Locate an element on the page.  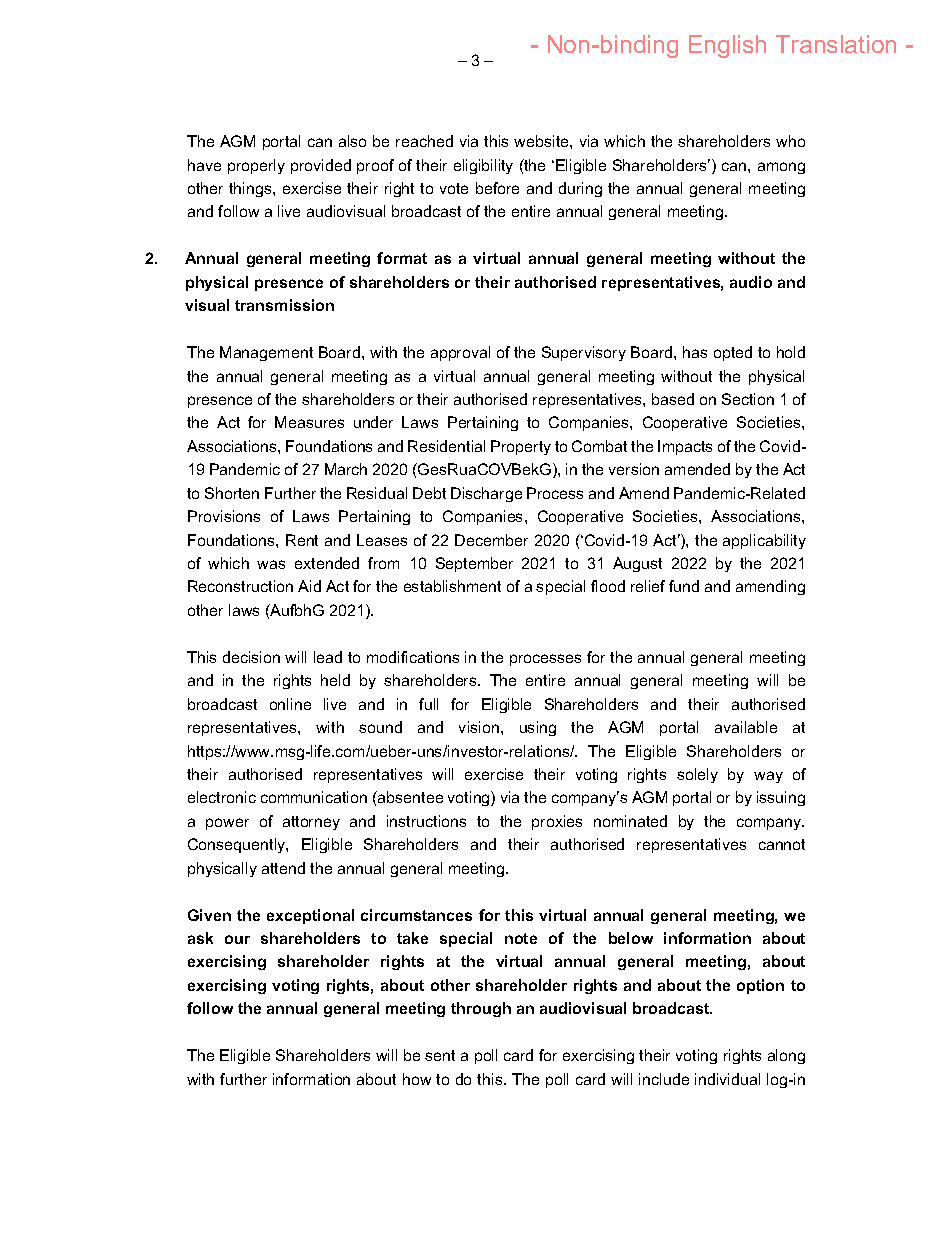
Measures is located at coordinates (309, 422).
